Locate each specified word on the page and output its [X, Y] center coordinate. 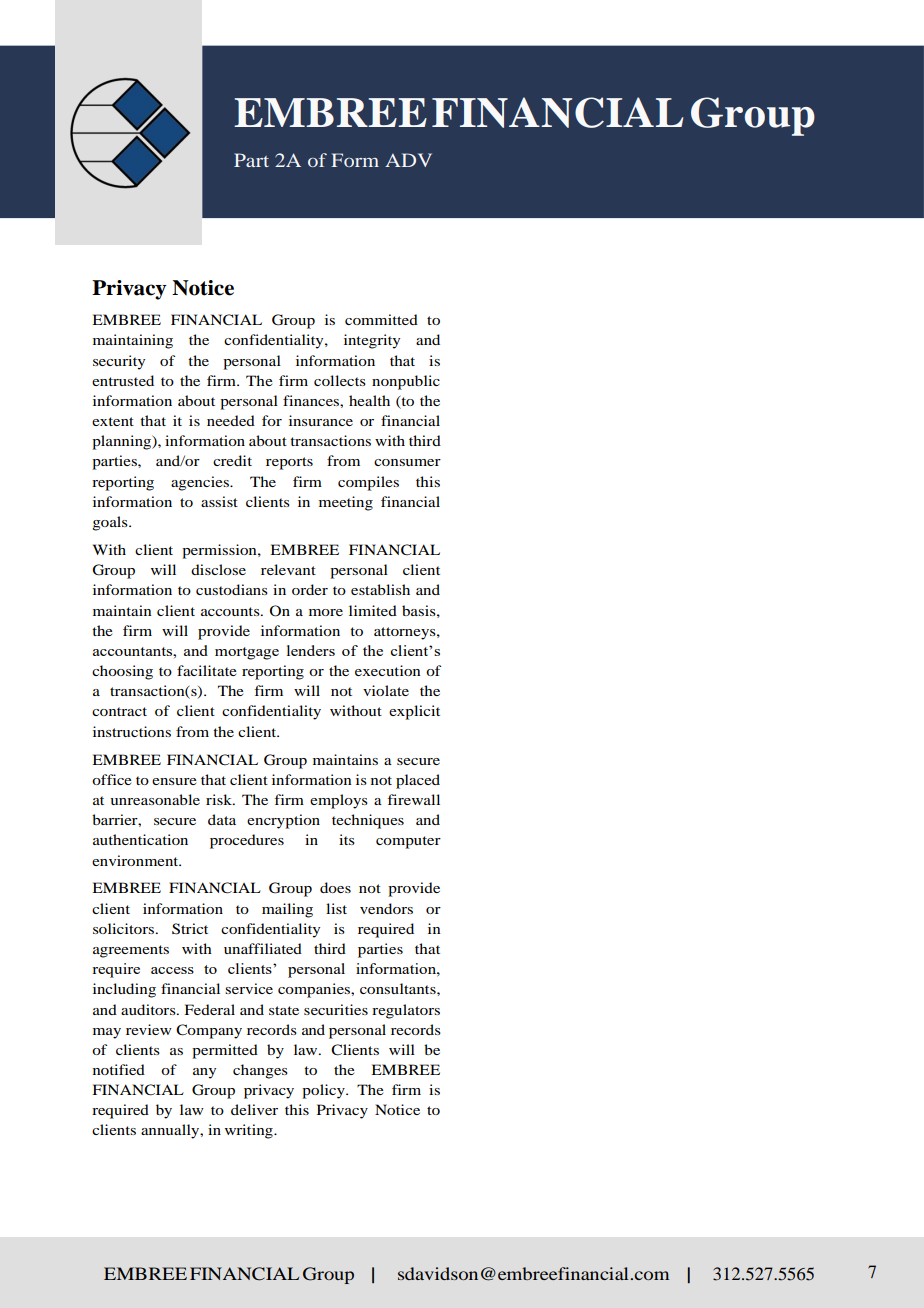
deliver [254, 1109]
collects [340, 380]
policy [324, 1091]
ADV [408, 160]
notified [119, 1069]
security [119, 362]
